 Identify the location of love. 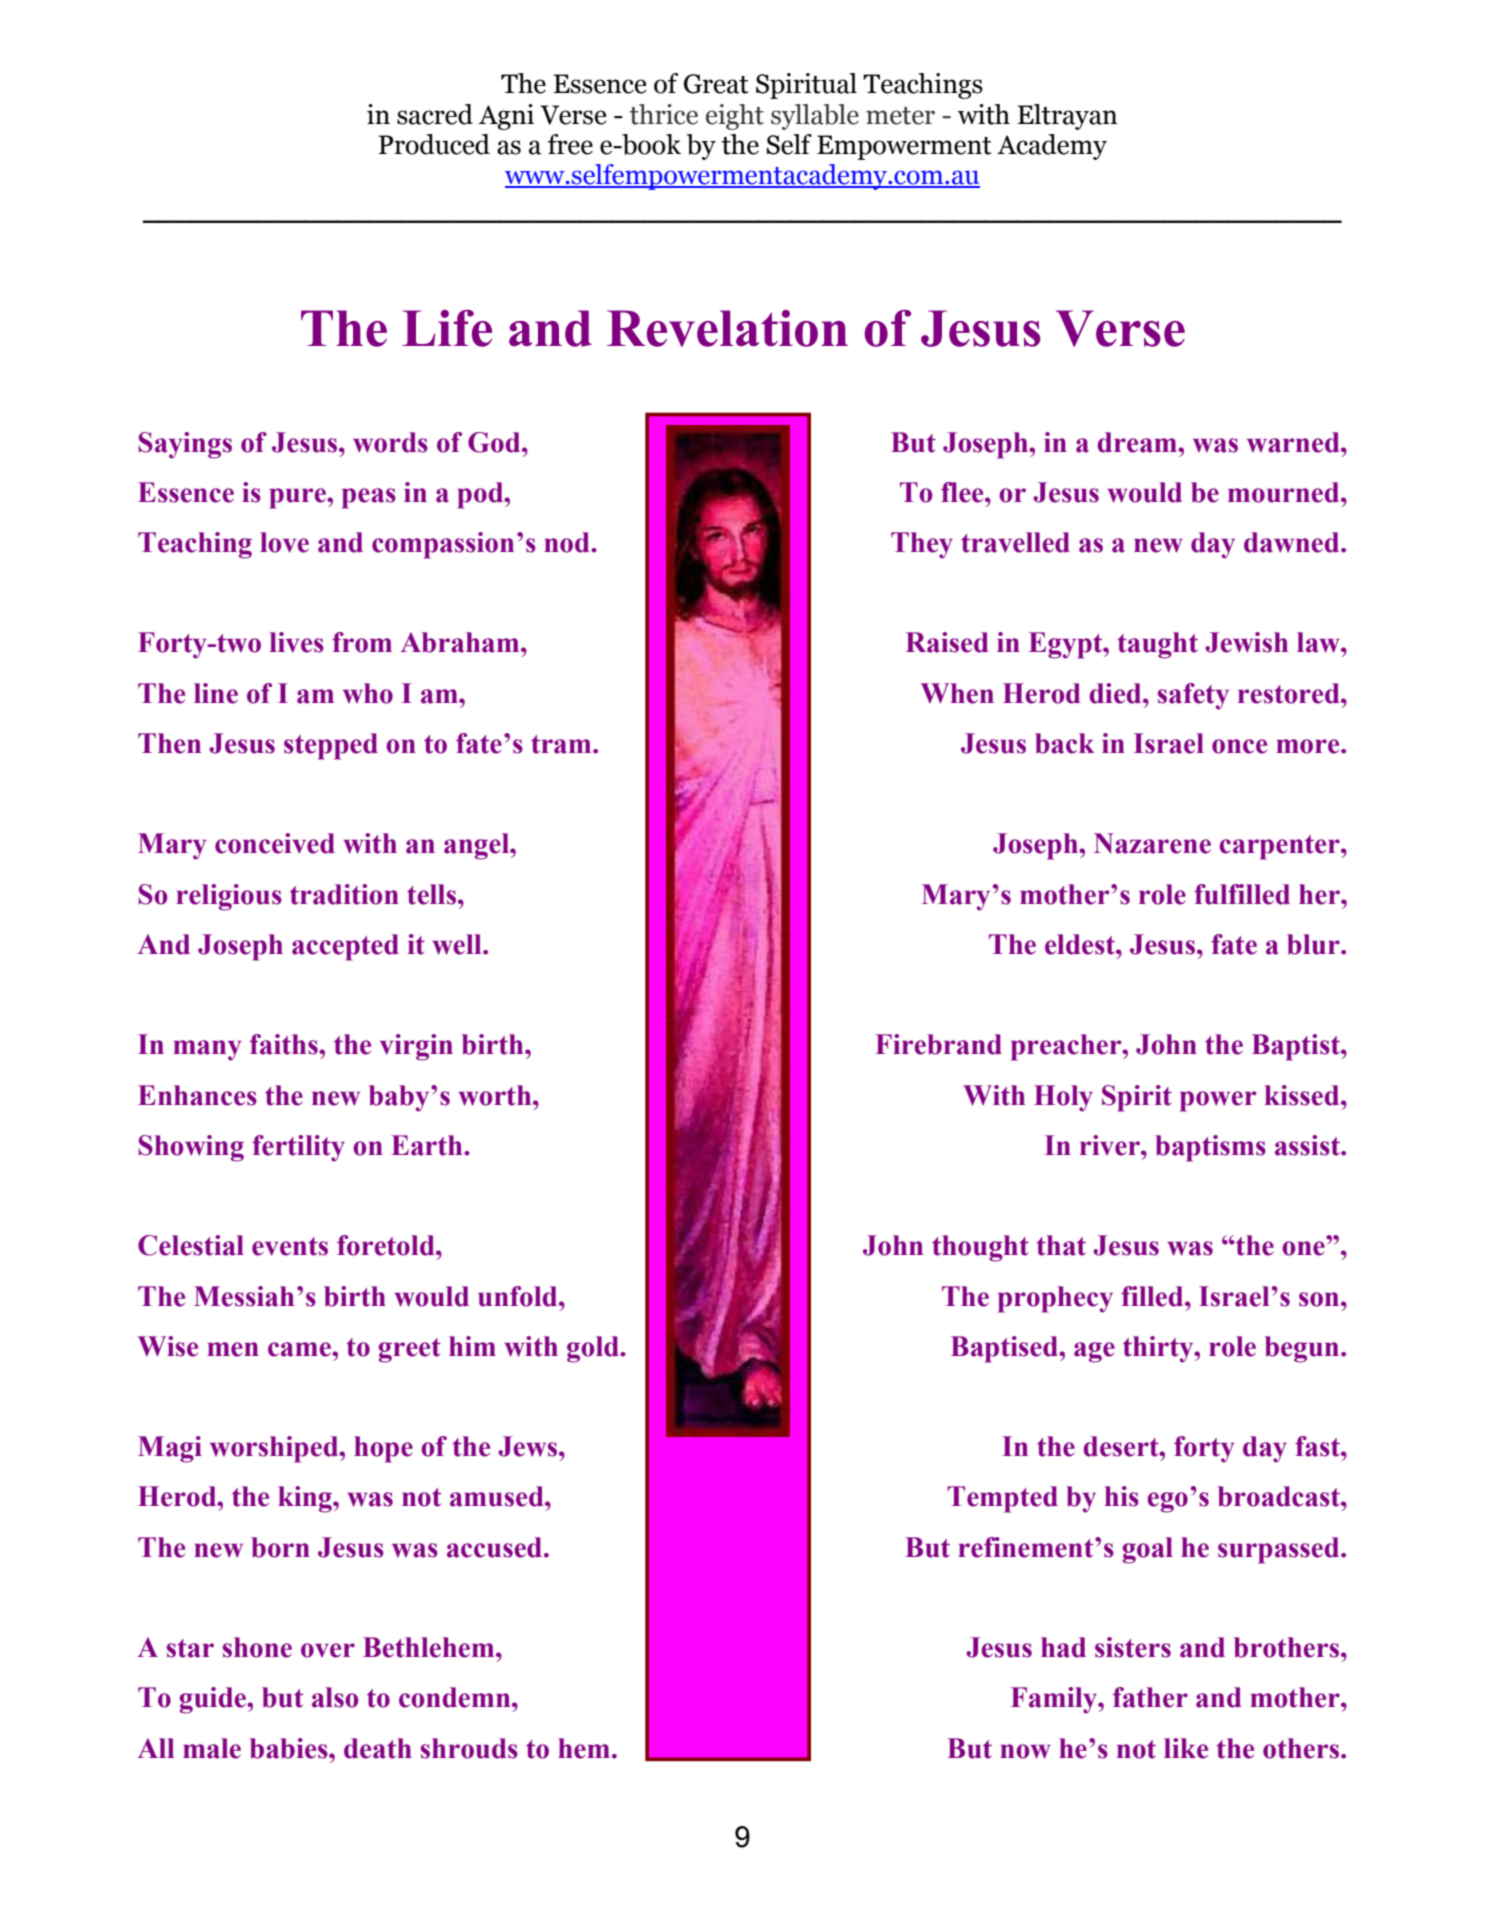
(284, 542).
